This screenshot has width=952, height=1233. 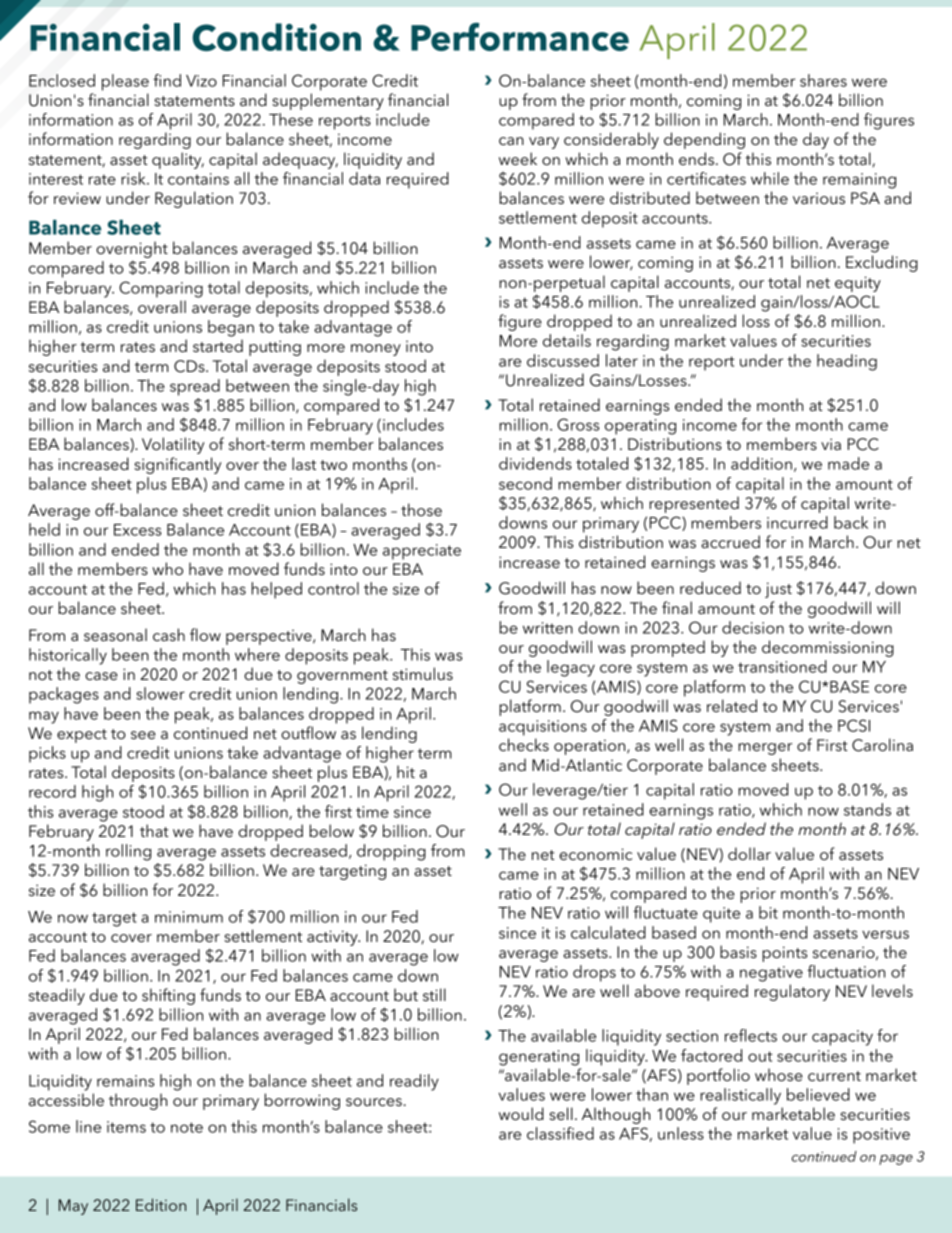 What do you see at coordinates (548, 628) in the screenshot?
I see `written` at bounding box center [548, 628].
